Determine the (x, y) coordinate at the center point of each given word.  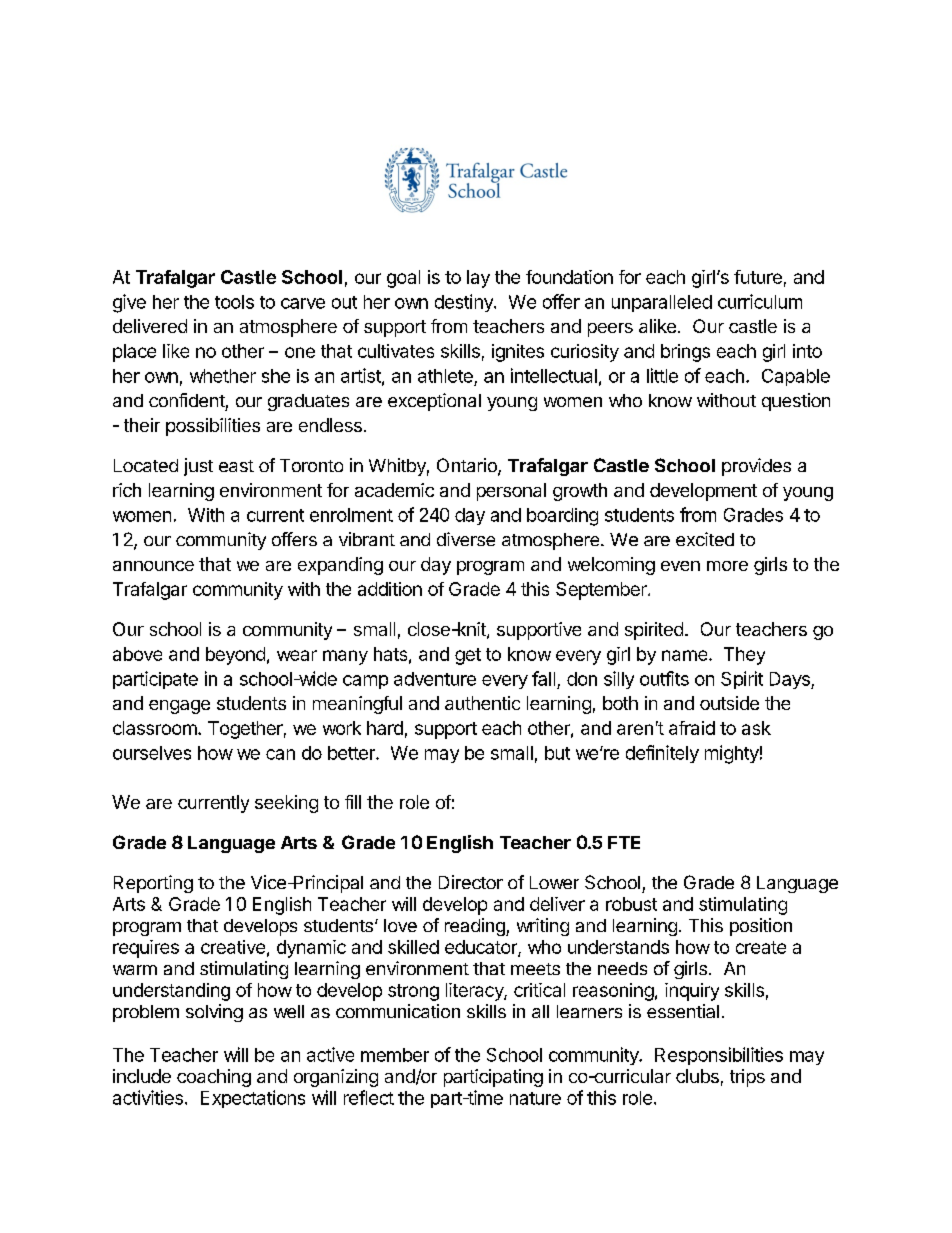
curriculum (760, 301)
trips (747, 1078)
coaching (214, 1078)
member (395, 1055)
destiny (465, 303)
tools (234, 302)
